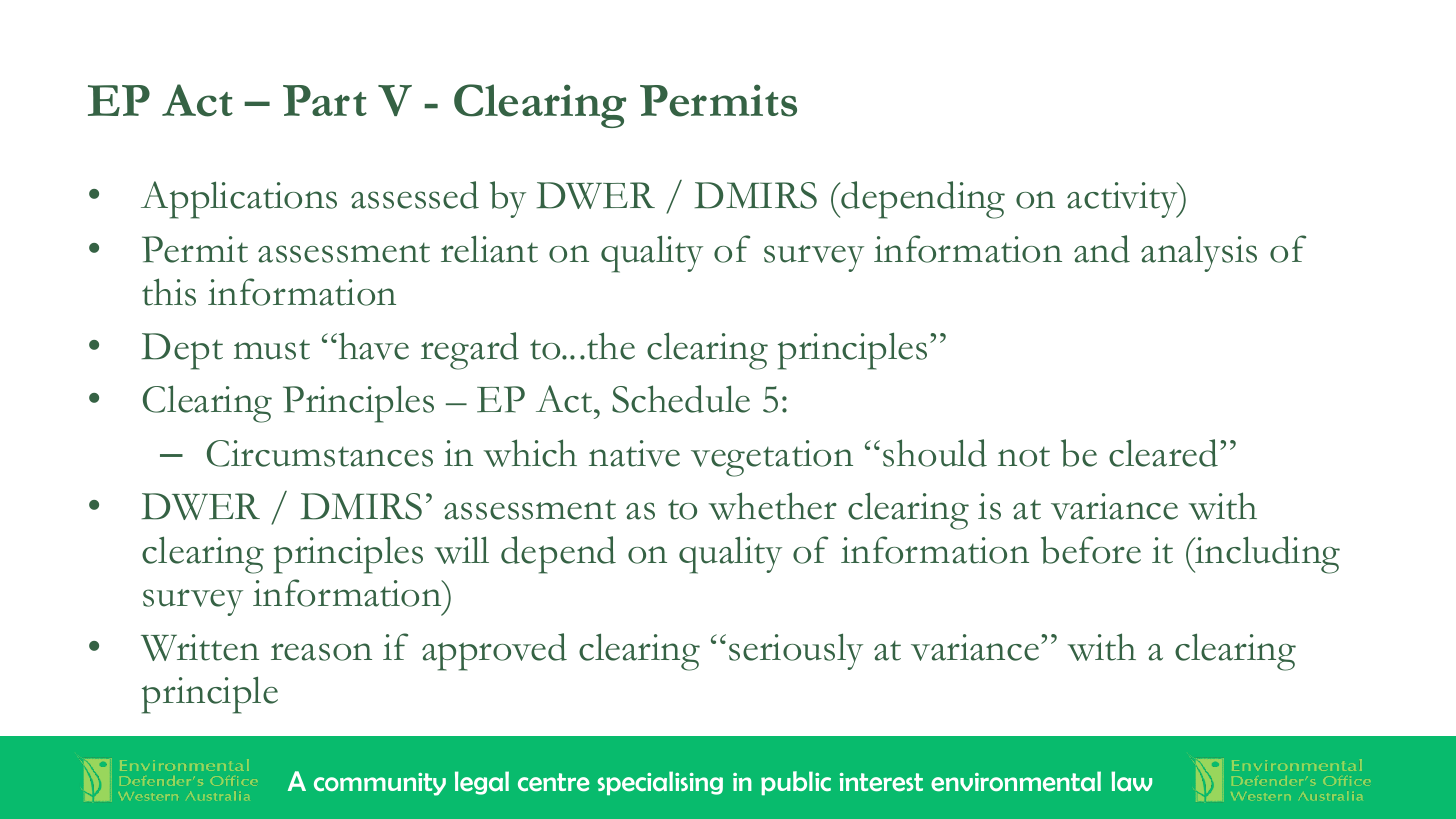  I want to click on specialising, so click(660, 783).
